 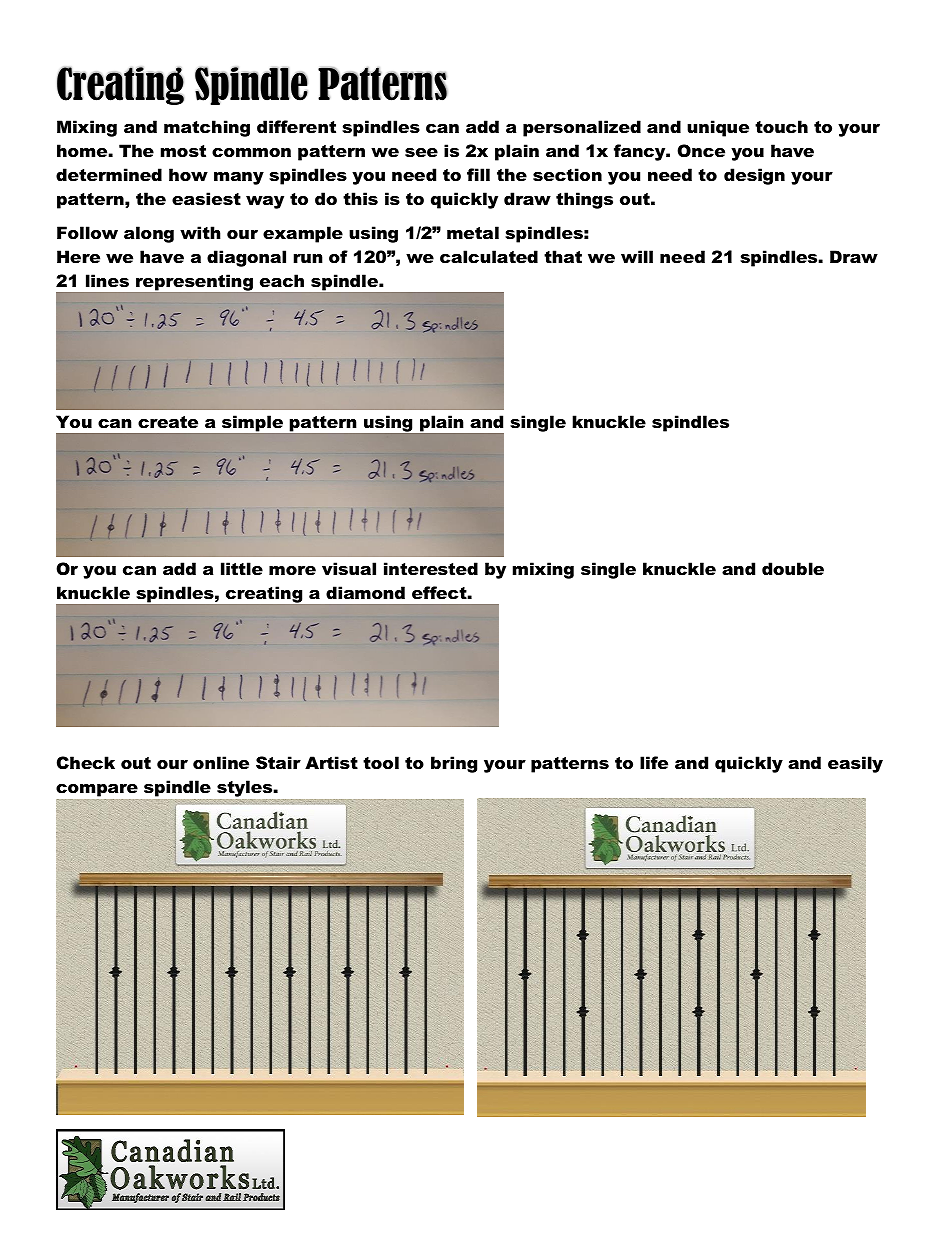 What do you see at coordinates (654, 762) in the image?
I see `life` at bounding box center [654, 762].
